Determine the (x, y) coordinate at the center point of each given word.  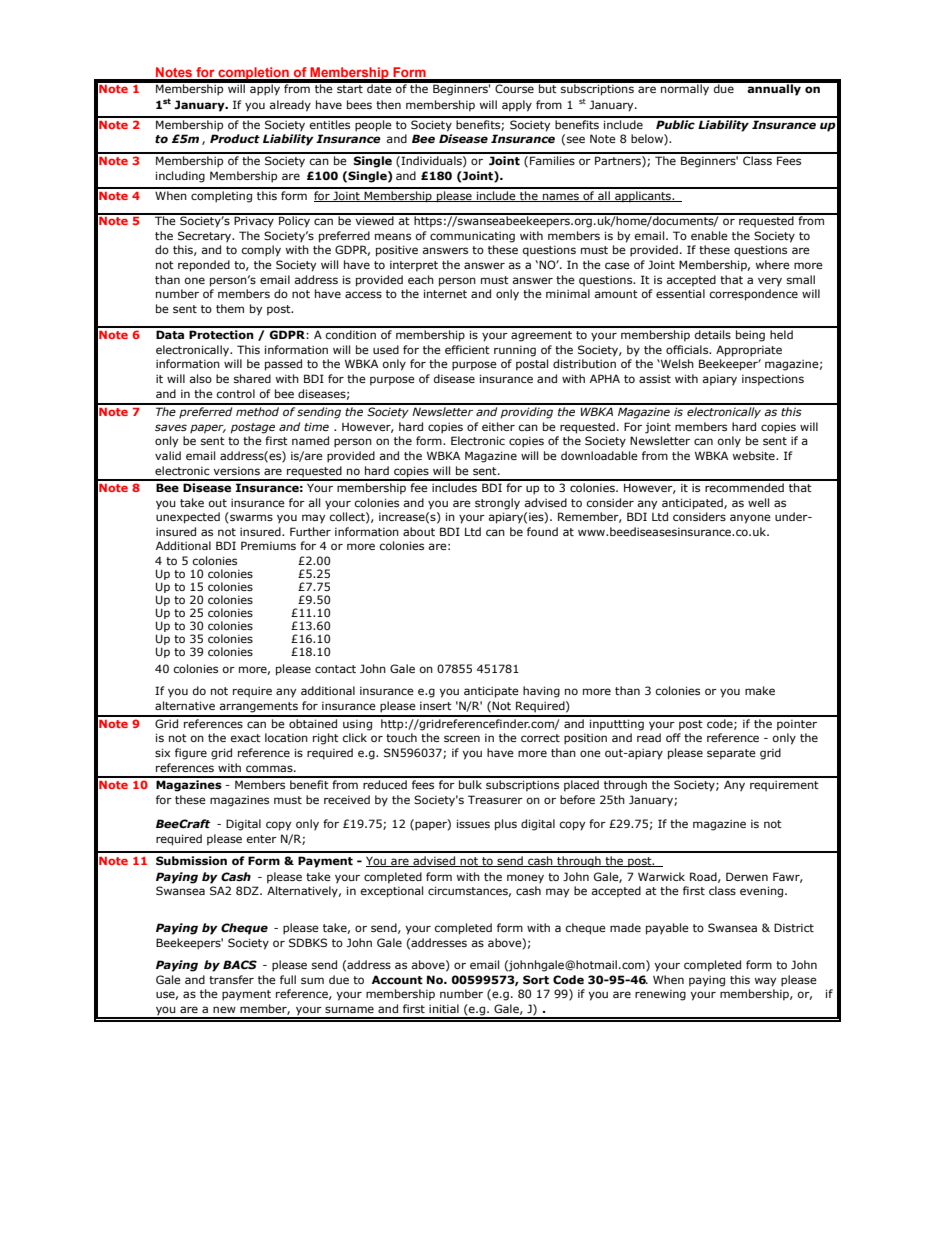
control (236, 393)
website (755, 455)
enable (709, 235)
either (498, 426)
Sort (536, 979)
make (760, 690)
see (576, 139)
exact (246, 738)
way (765, 982)
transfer (231, 979)
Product (235, 138)
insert (436, 706)
